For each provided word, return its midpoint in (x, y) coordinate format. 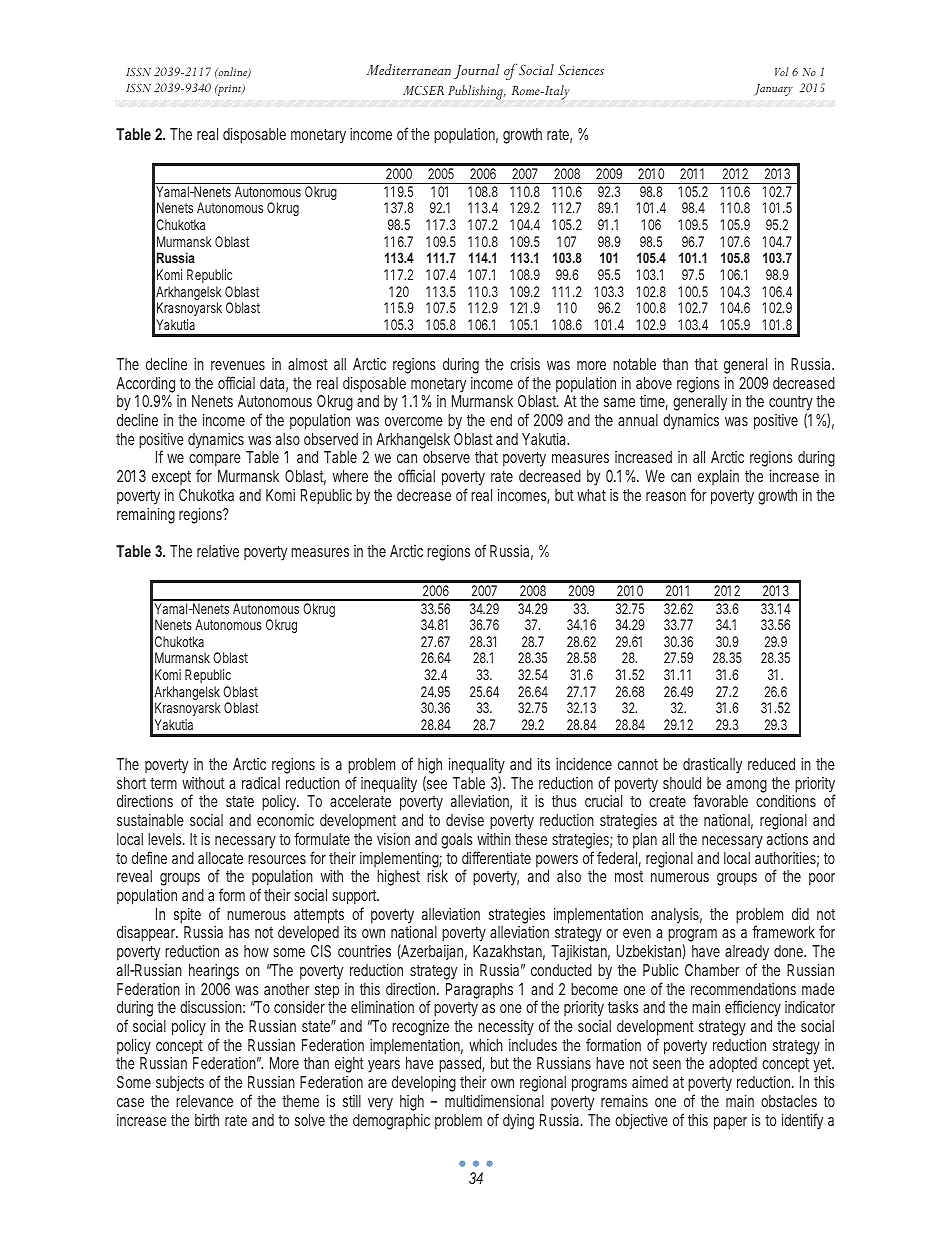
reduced (771, 764)
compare (215, 462)
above (654, 383)
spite (187, 916)
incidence (584, 764)
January (773, 90)
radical (261, 783)
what (591, 495)
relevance (204, 1101)
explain (718, 477)
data (274, 384)
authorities (787, 859)
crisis (525, 364)
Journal (476, 71)
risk (437, 876)
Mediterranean (409, 69)
